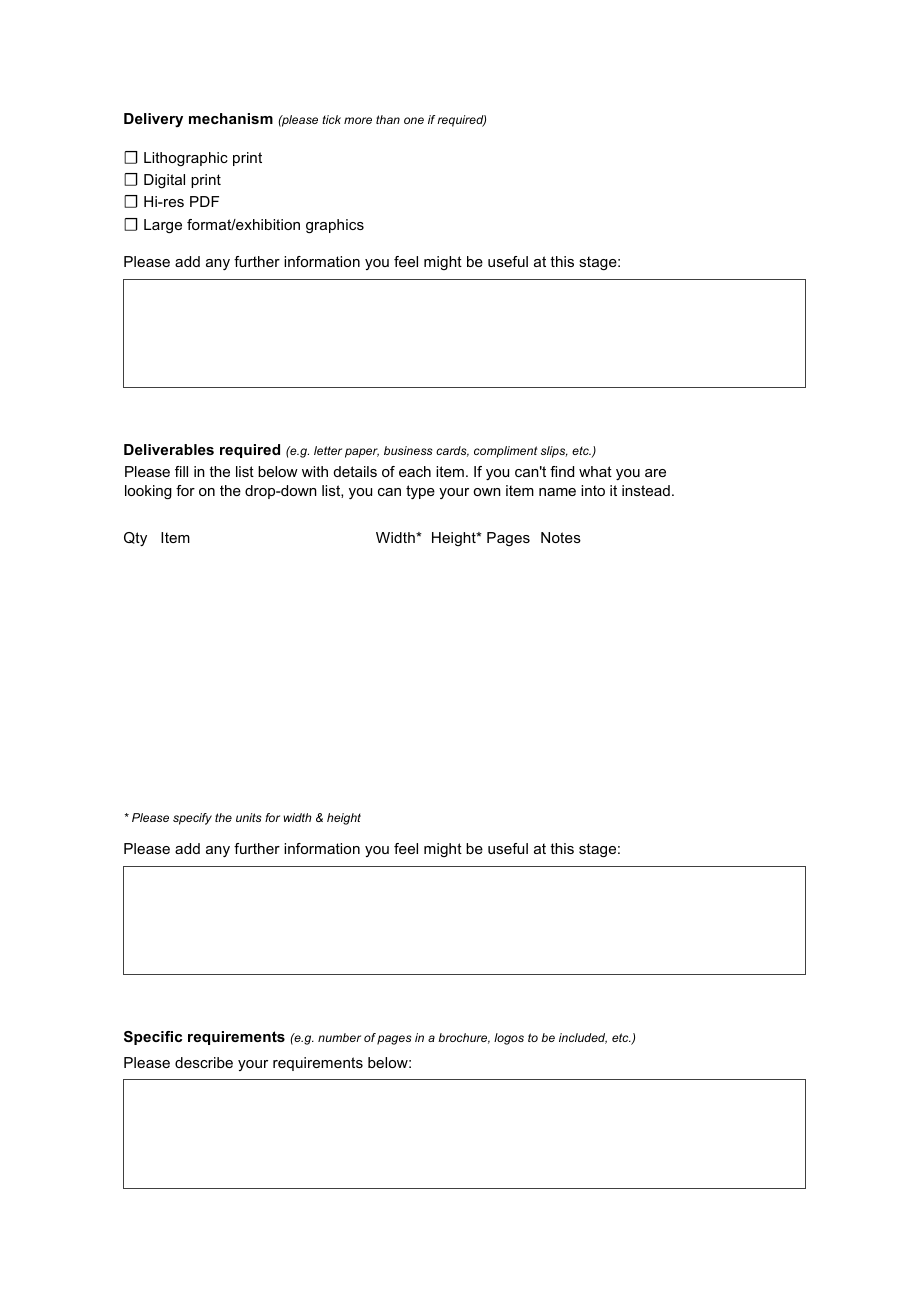 This image has height=1308, width=924. I want to click on one, so click(414, 120).
